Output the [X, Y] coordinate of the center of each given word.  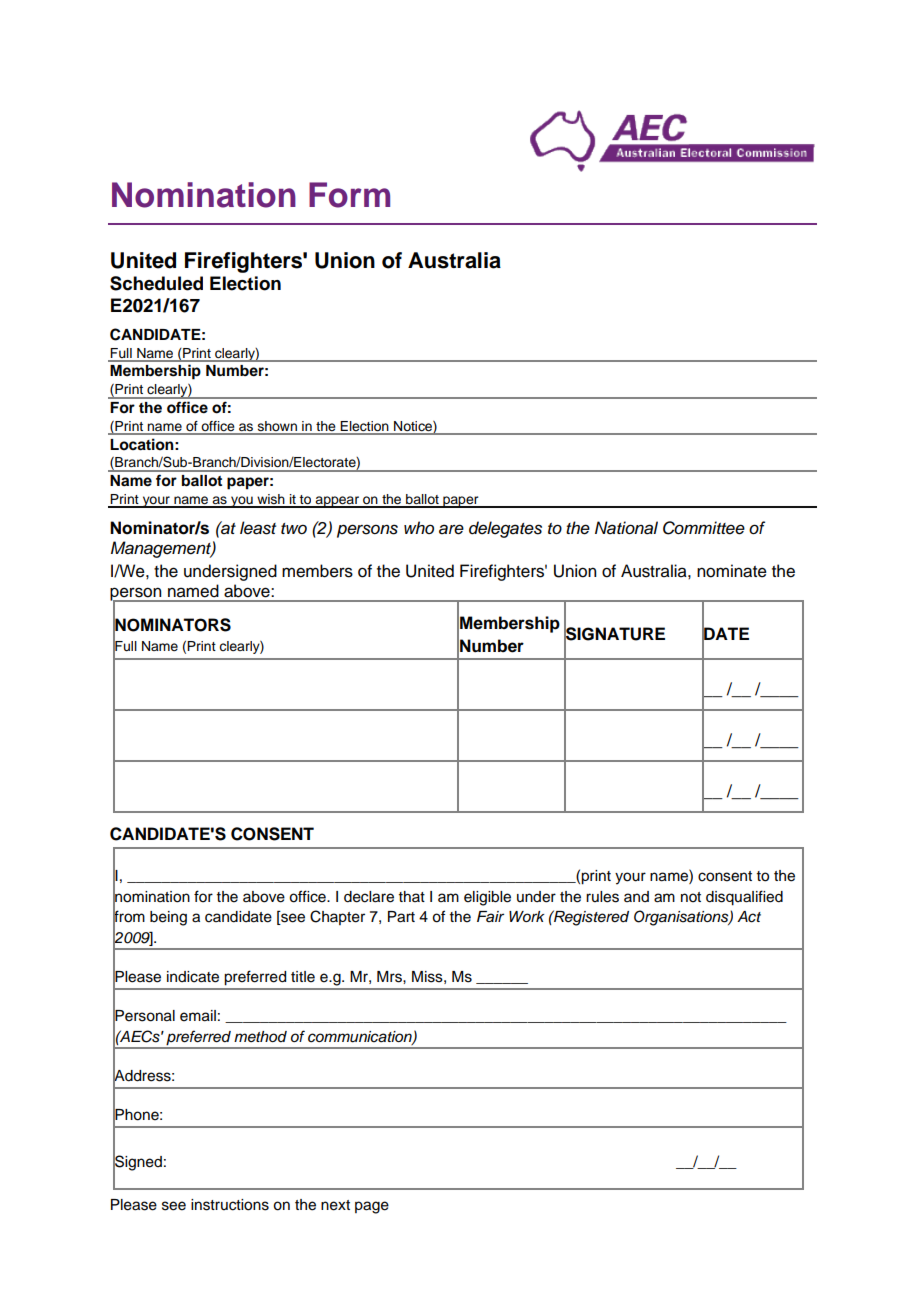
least [258, 528]
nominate [732, 571]
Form [349, 195]
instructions [230, 1205]
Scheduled [156, 283]
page [372, 1207]
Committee [704, 528]
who [419, 527]
